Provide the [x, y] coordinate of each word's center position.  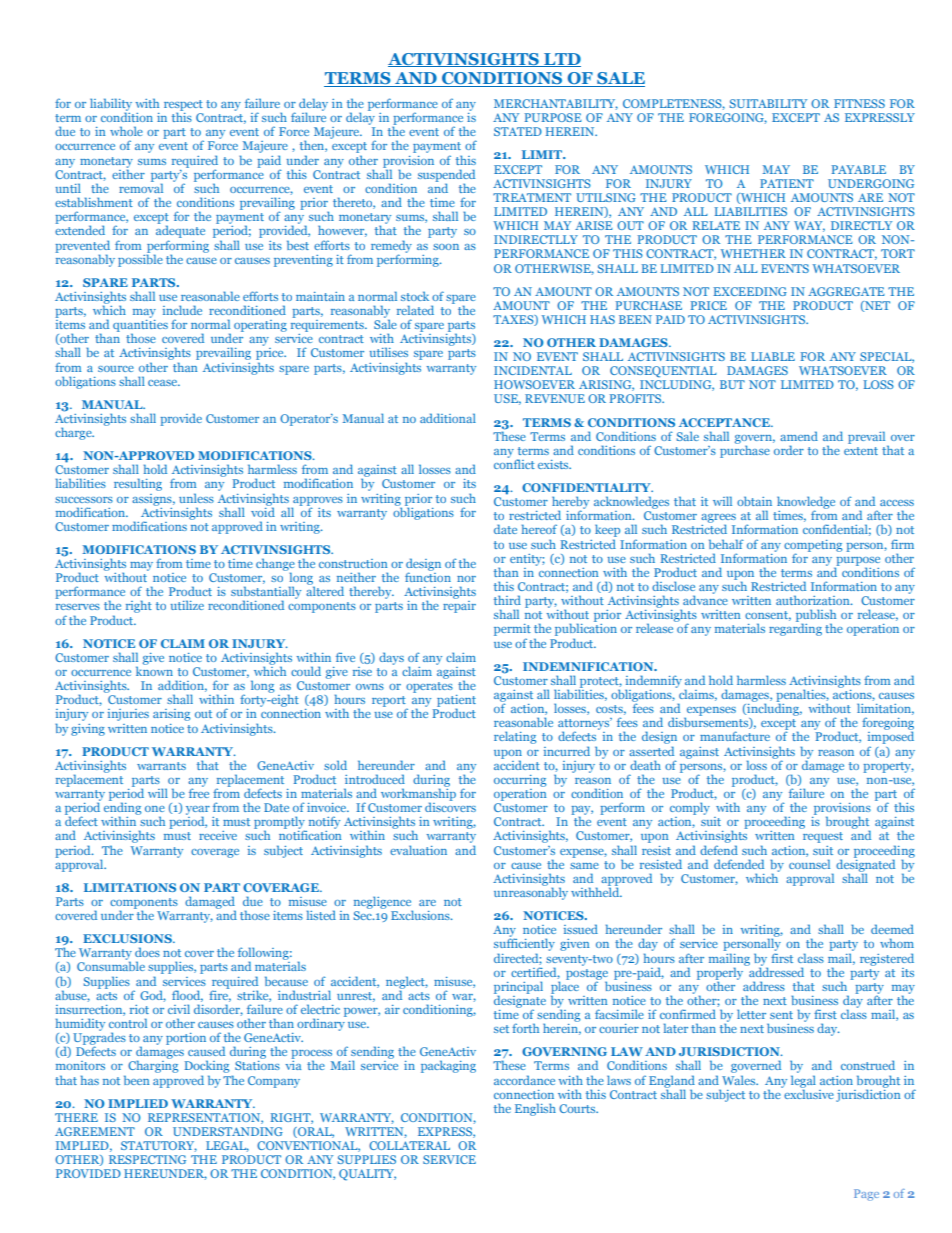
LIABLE [773, 356]
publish [816, 617]
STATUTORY [159, 1146]
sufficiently [524, 946]
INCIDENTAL [533, 370]
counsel [809, 864]
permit [512, 631]
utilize [187, 605]
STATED [518, 131]
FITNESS [859, 103]
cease [164, 383]
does [147, 952]
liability [111, 105]
